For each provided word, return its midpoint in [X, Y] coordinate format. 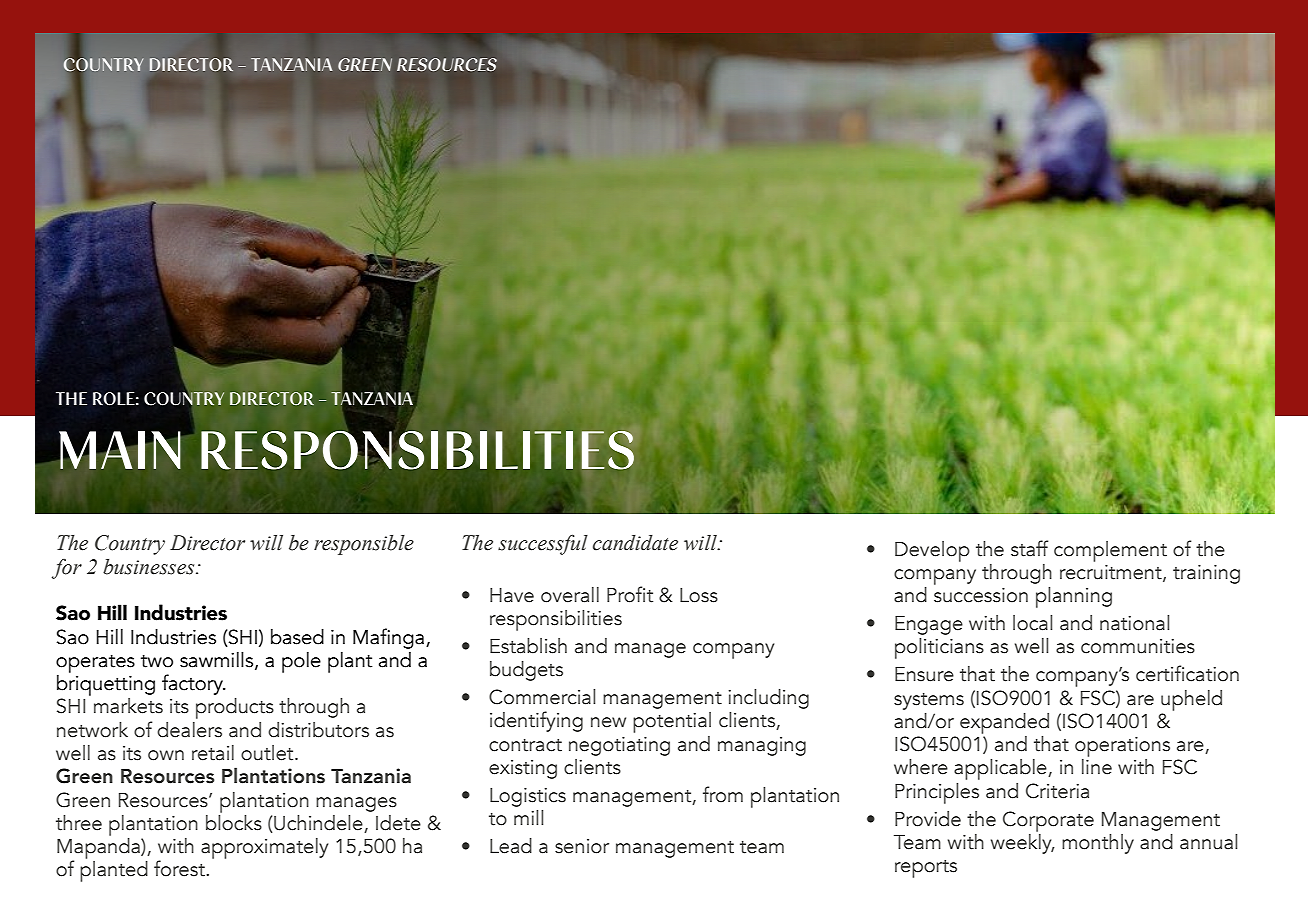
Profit [630, 594]
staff [1029, 548]
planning [1074, 597]
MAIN [120, 450]
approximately [264, 848]
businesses [150, 567]
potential [672, 722]
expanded [1004, 723]
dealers [189, 730]
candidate [635, 543]
